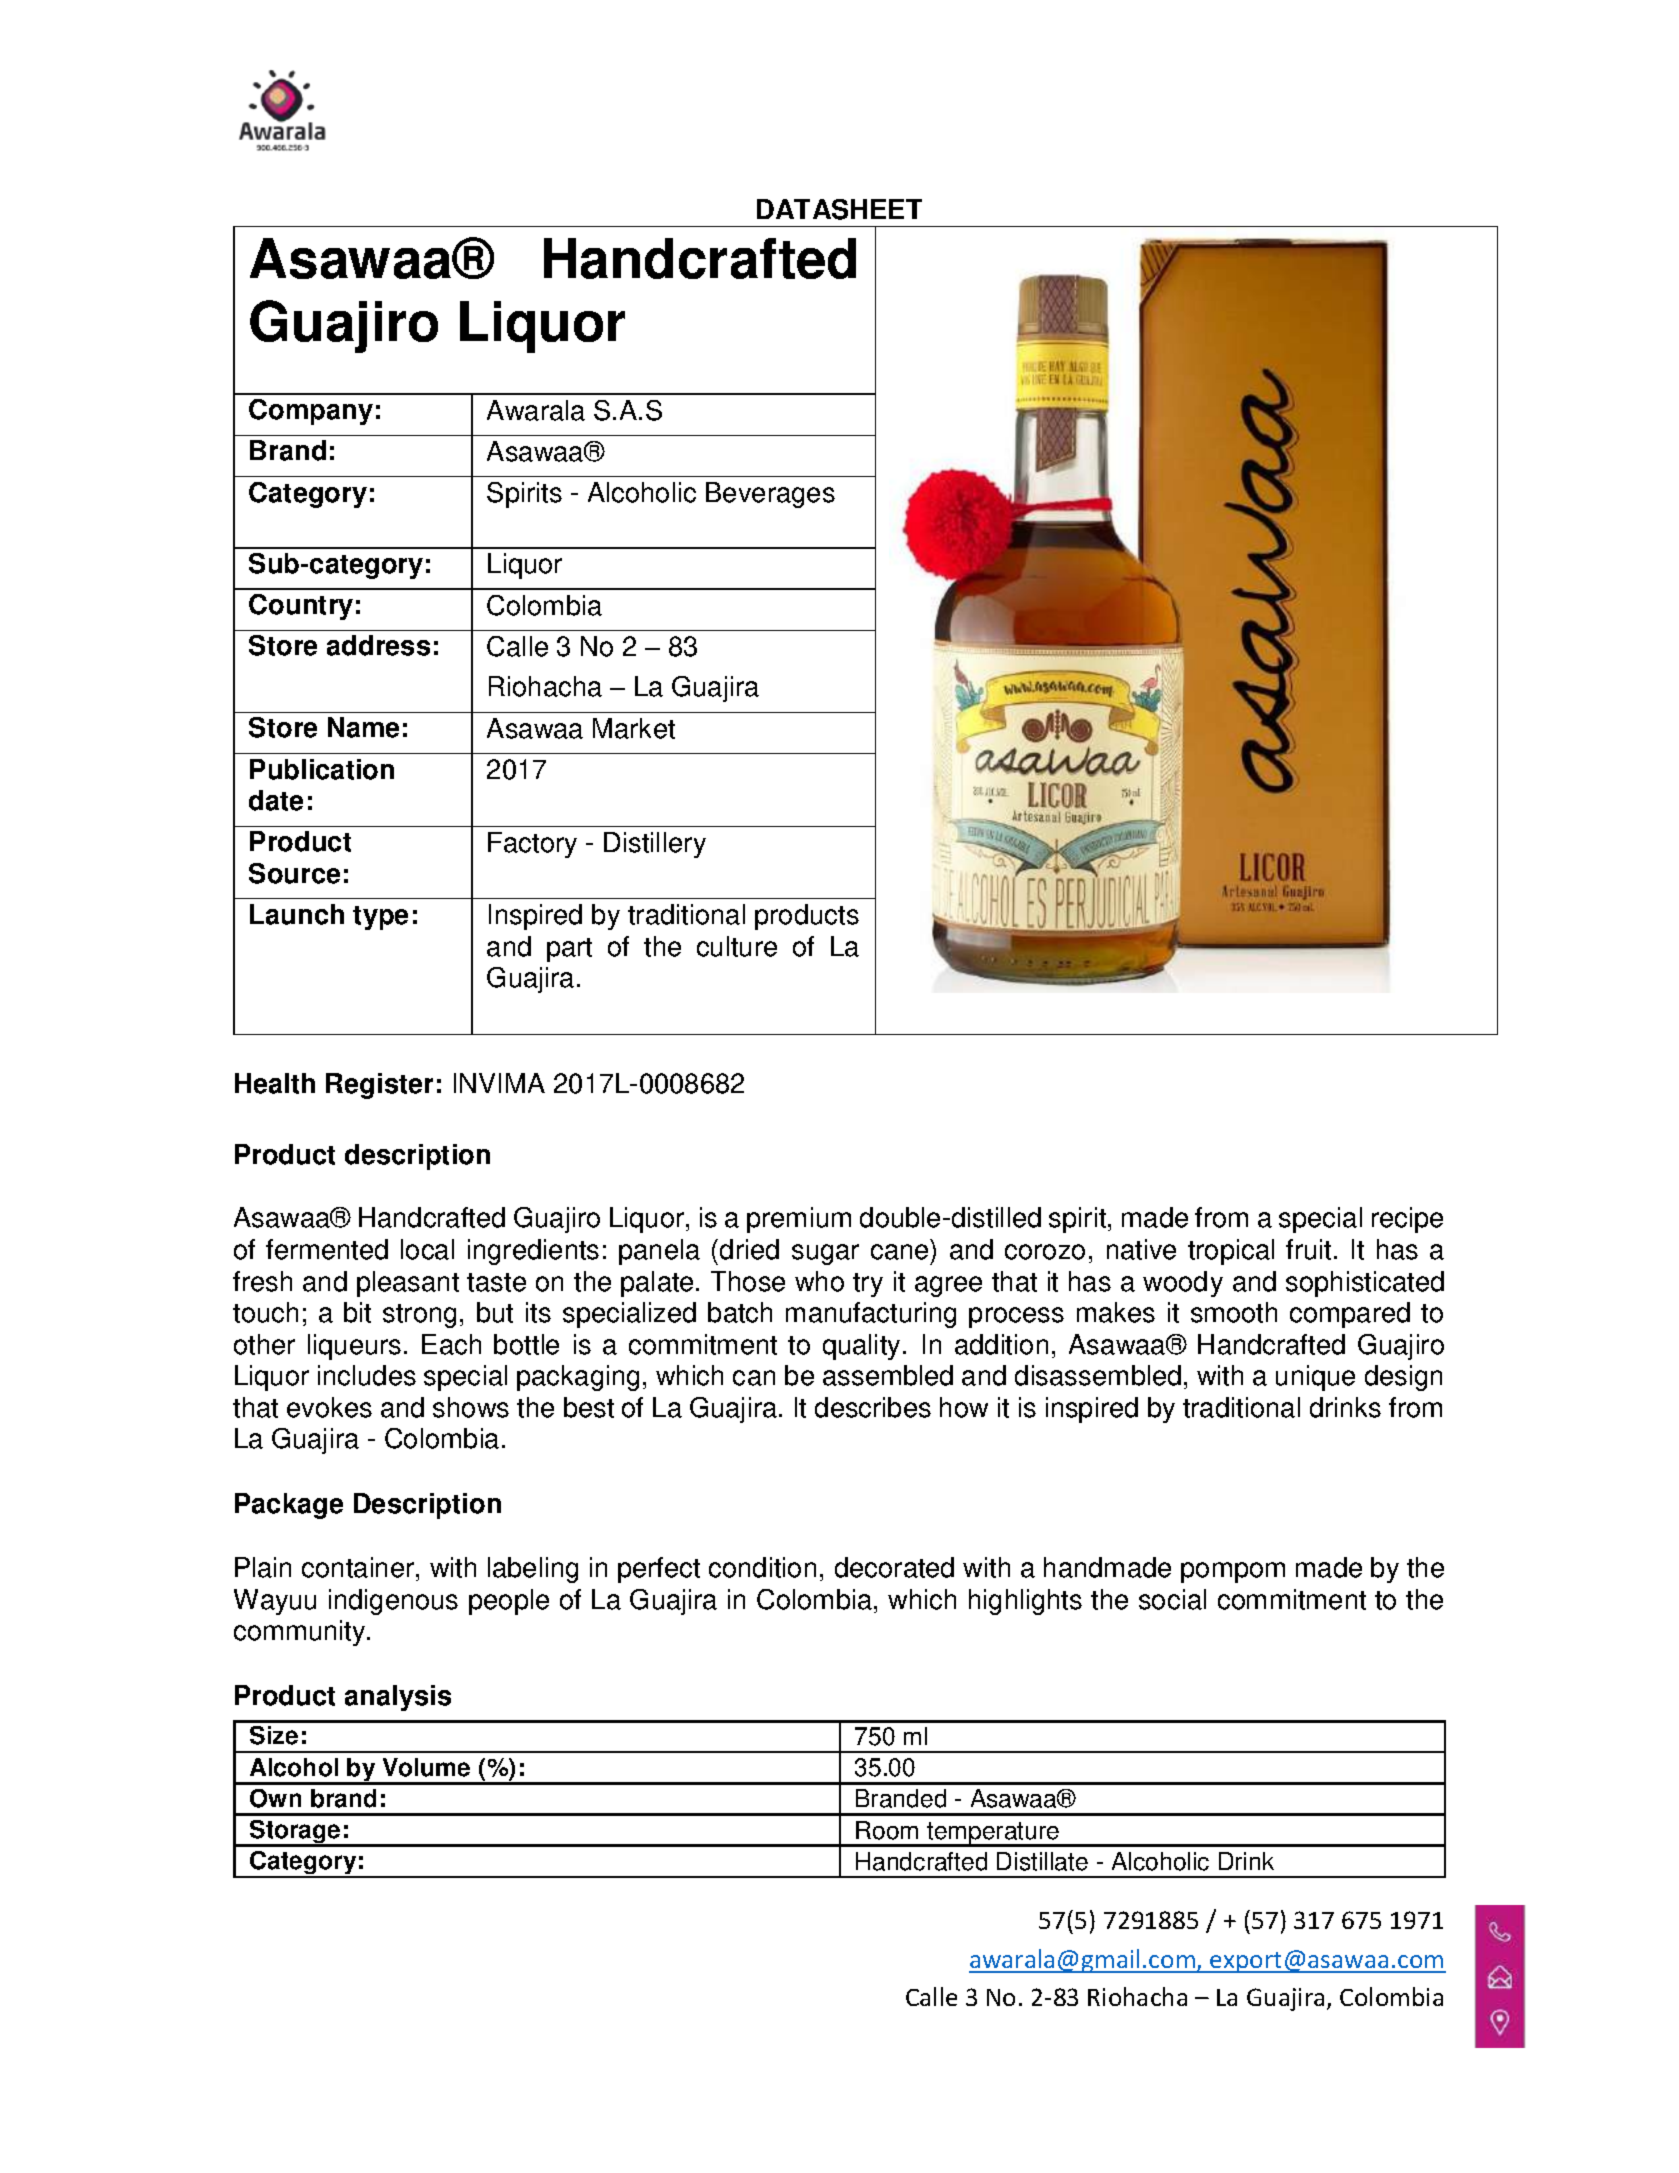  Describe the element at coordinates (770, 495) in the screenshot. I see `Beverages` at that location.
